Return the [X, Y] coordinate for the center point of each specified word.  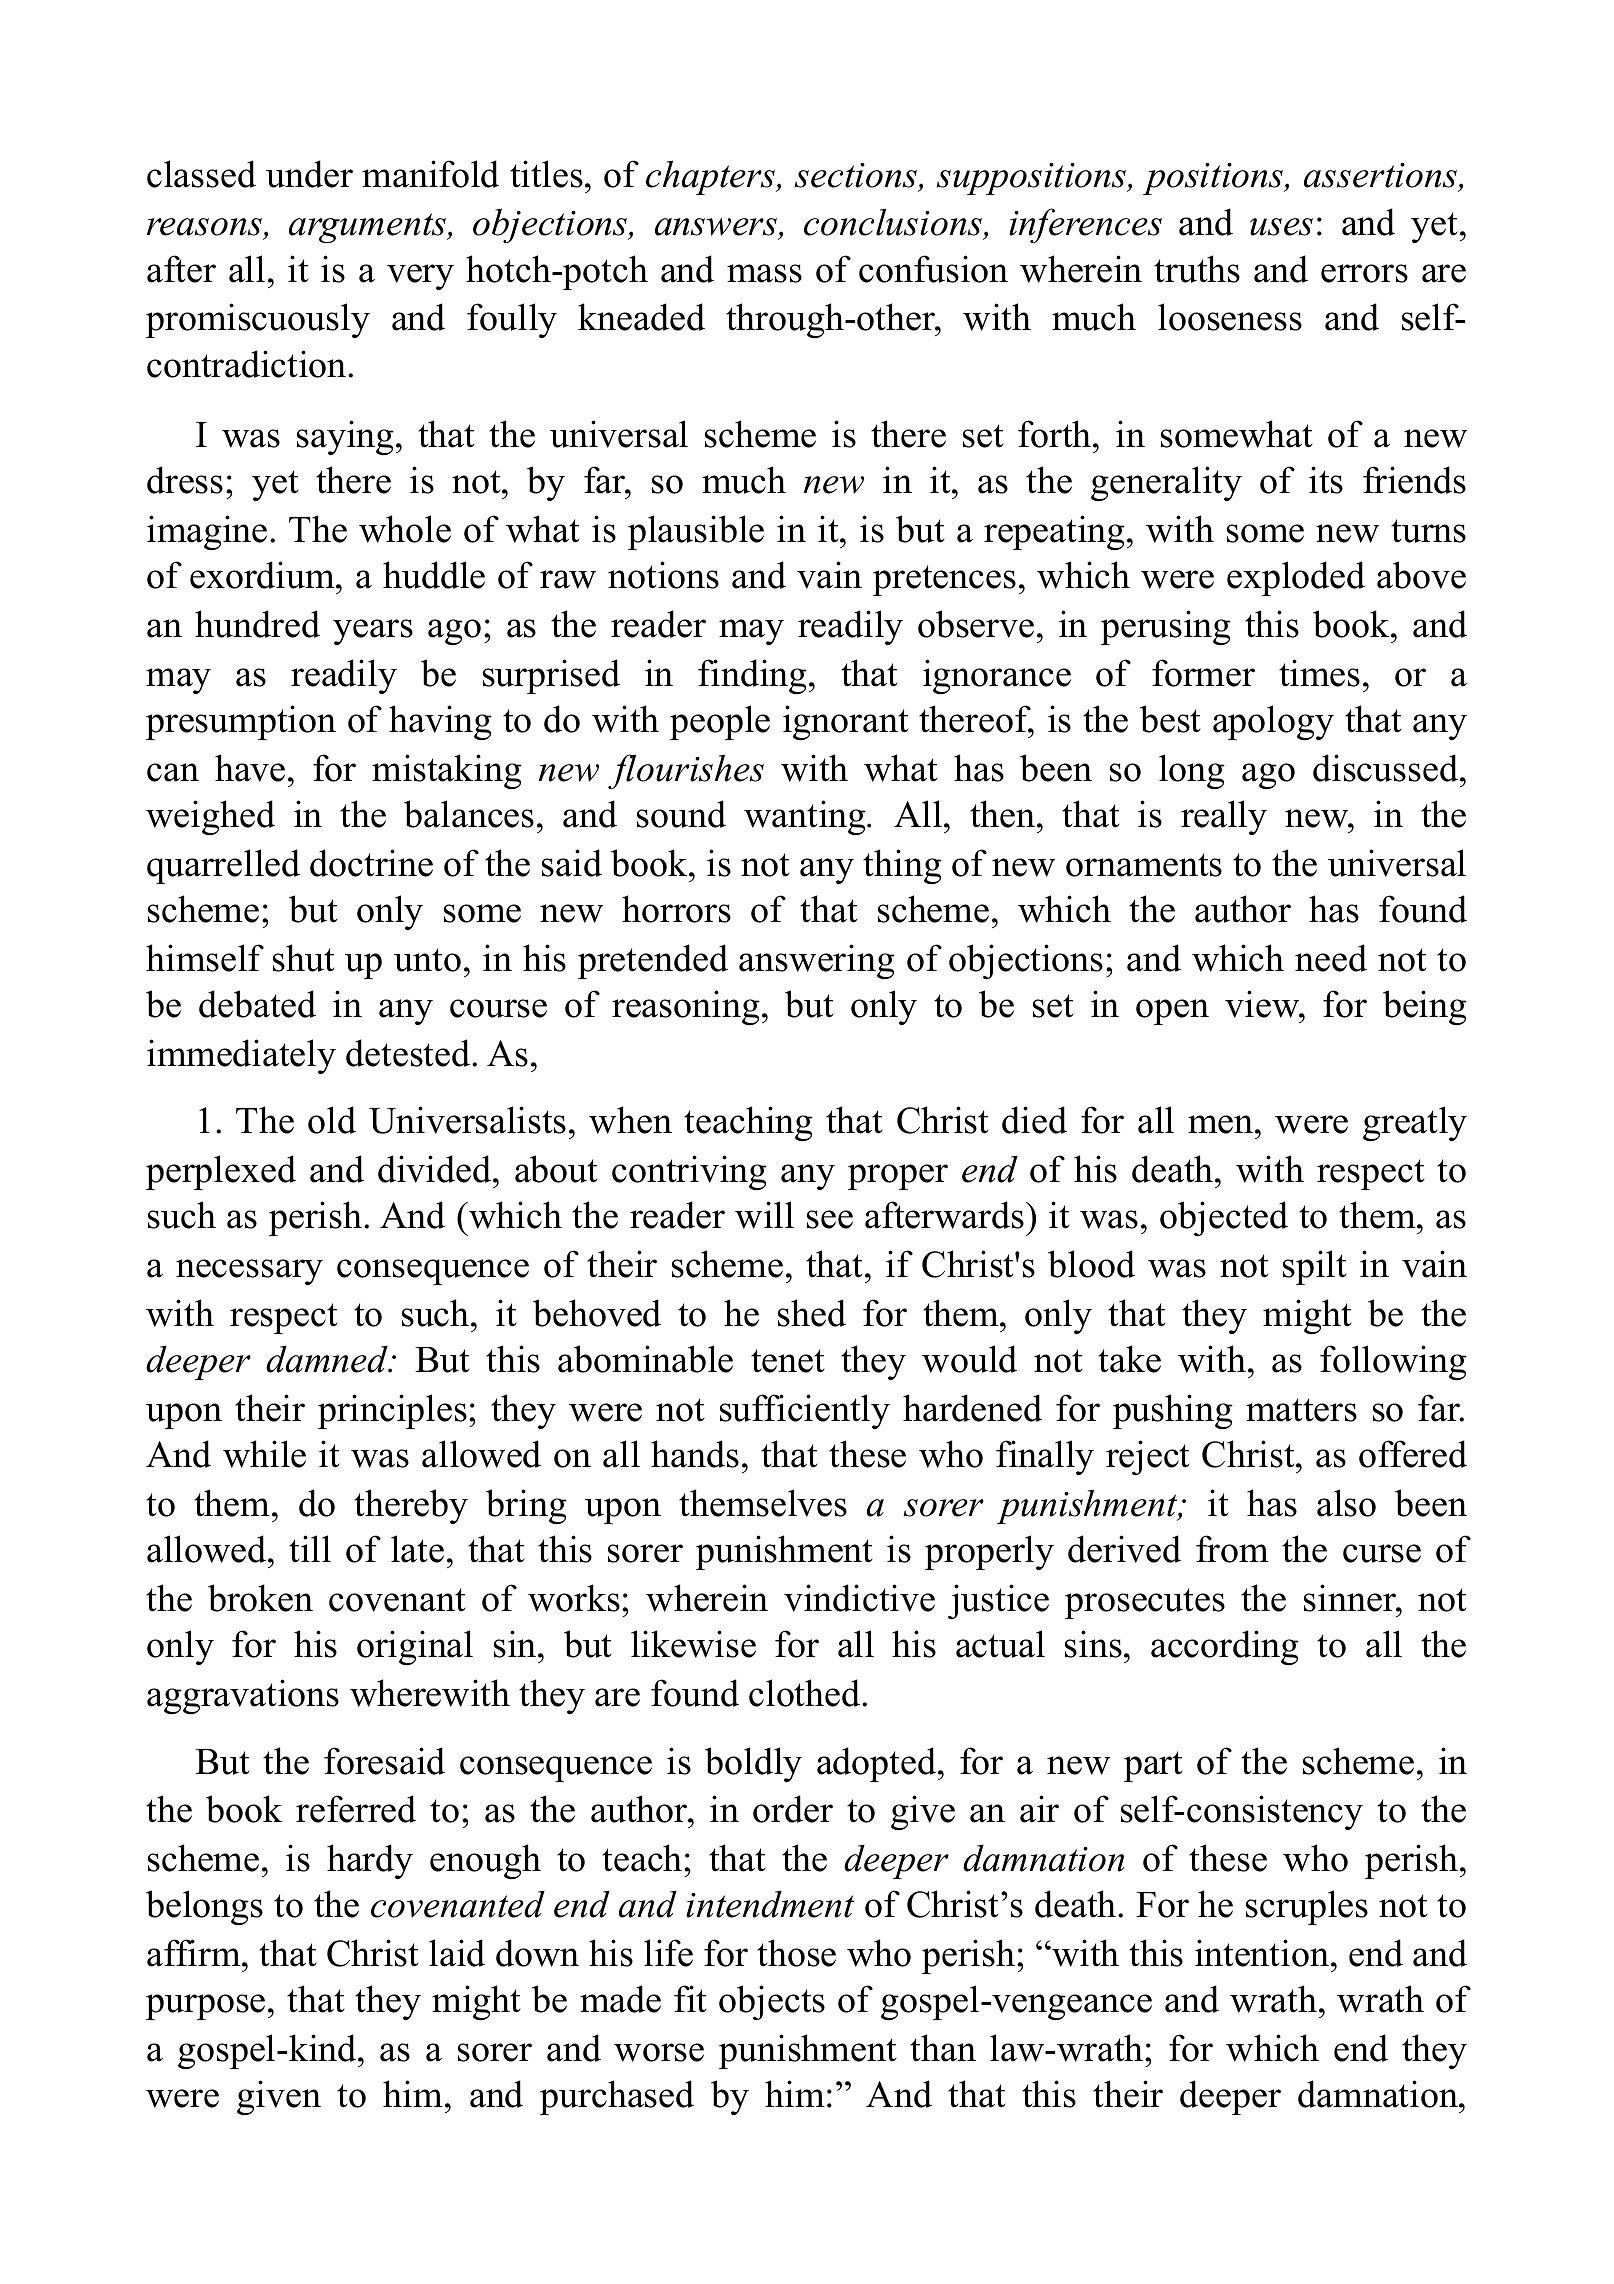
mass [764, 273]
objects [772, 2002]
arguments [369, 228]
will [764, 1215]
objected [1224, 1218]
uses [1281, 227]
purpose [205, 2007]
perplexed [221, 1172]
